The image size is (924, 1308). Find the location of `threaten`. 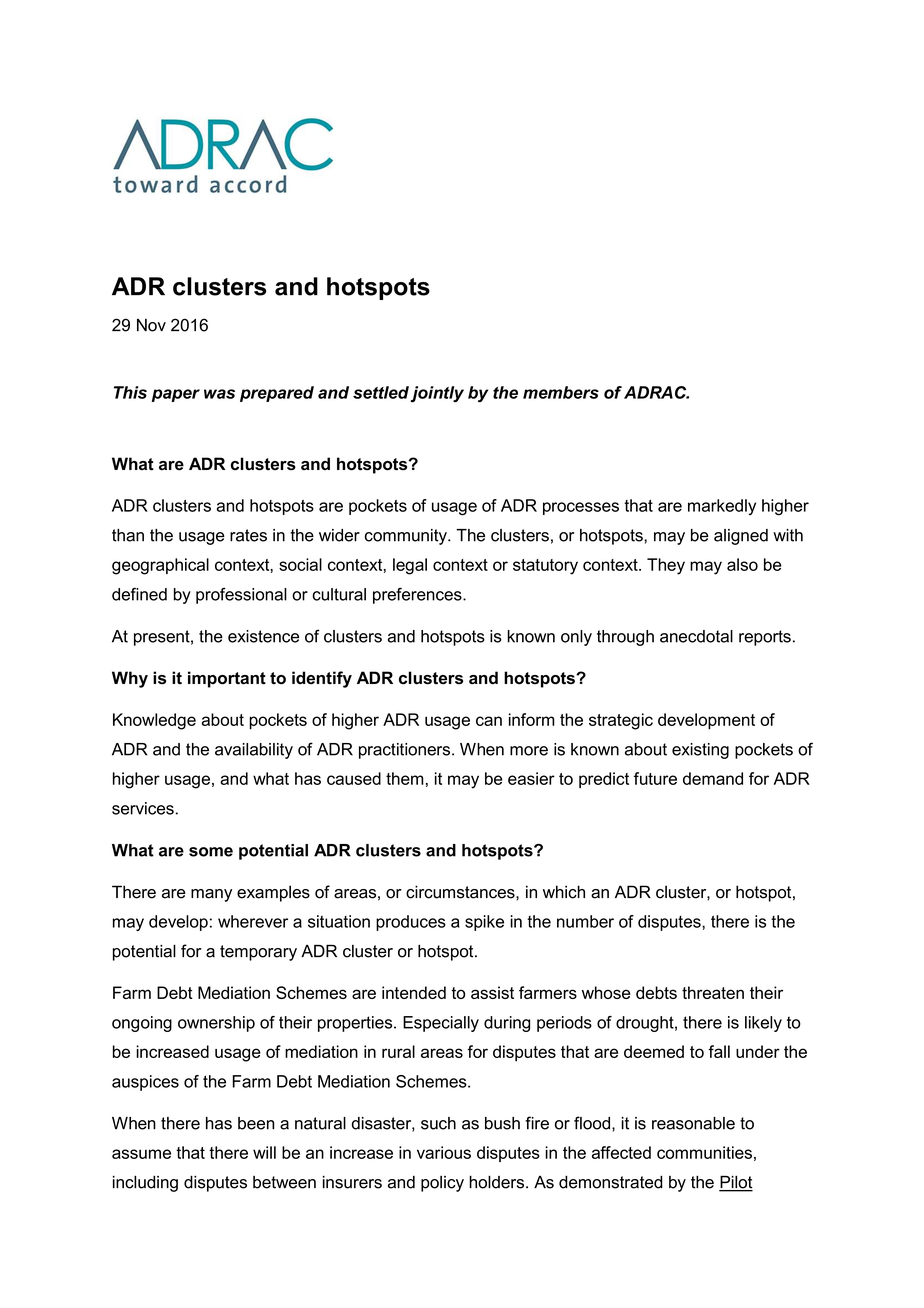

threaten is located at coordinates (713, 992).
